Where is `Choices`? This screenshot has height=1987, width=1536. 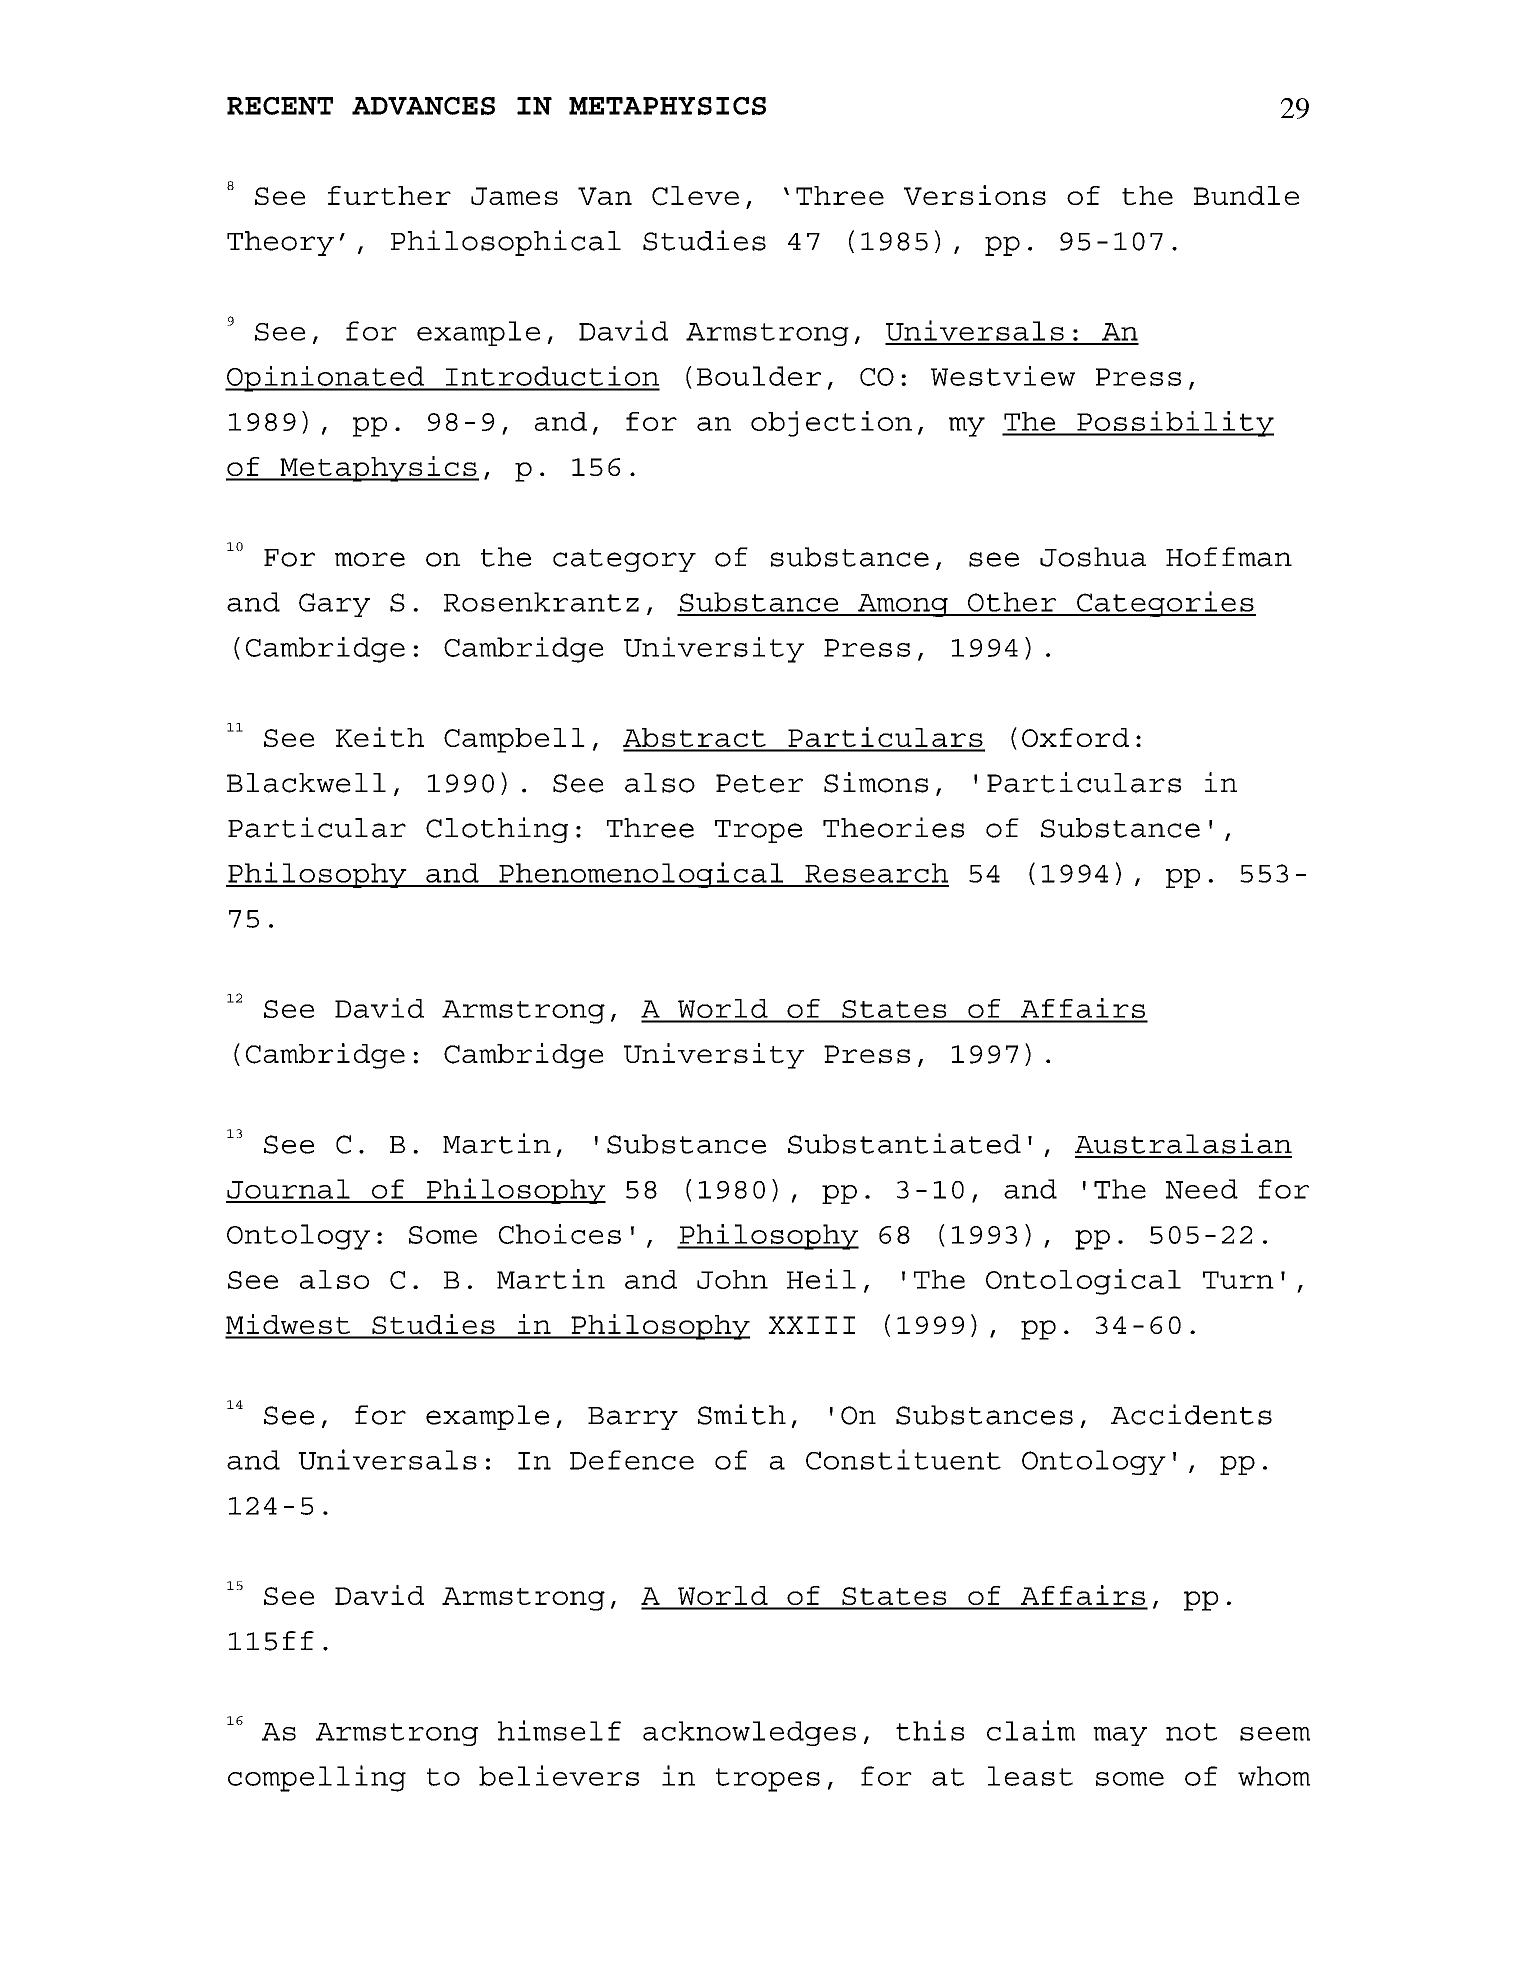
Choices is located at coordinates (560, 1234).
